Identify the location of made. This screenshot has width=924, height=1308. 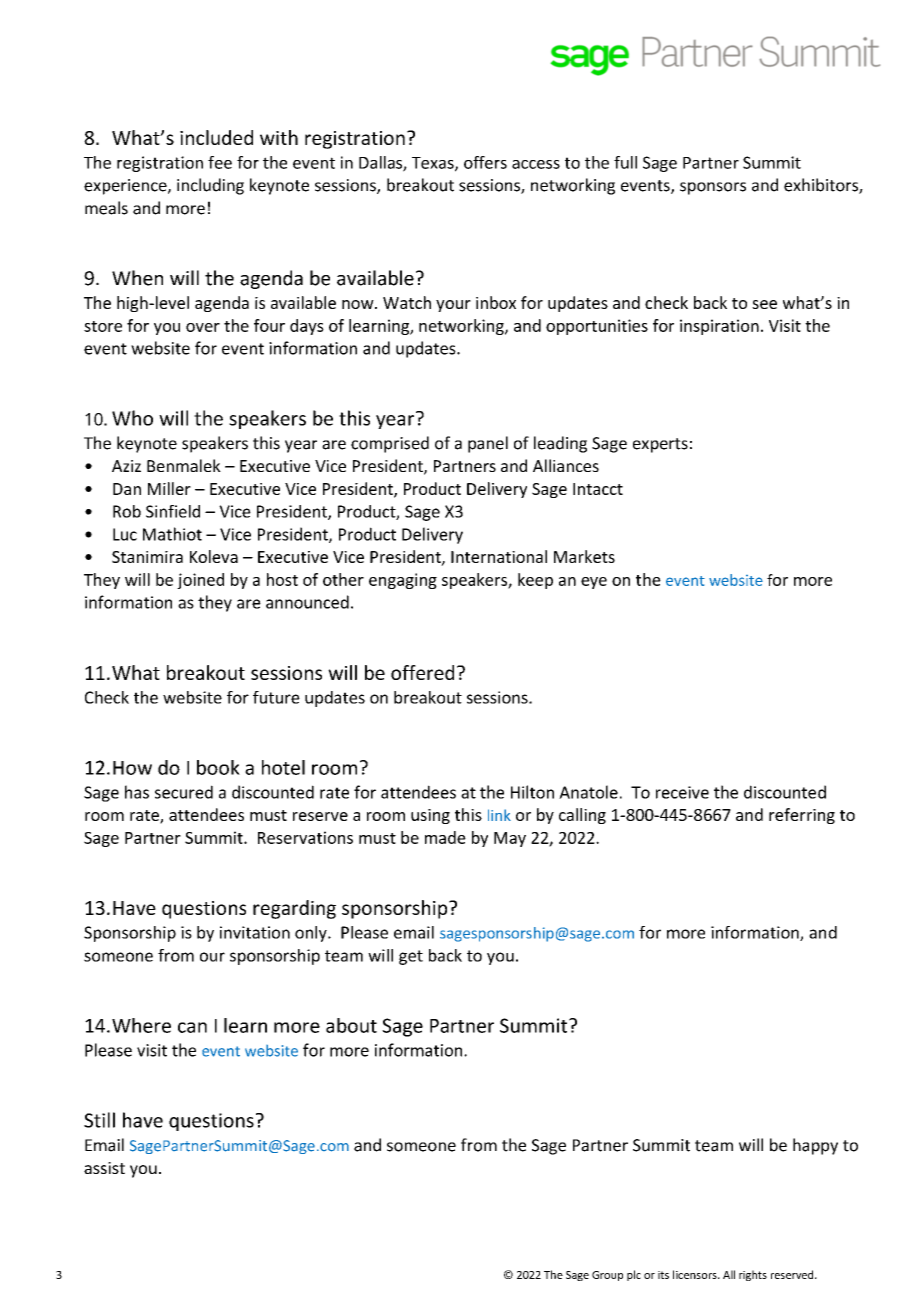
(445, 837).
